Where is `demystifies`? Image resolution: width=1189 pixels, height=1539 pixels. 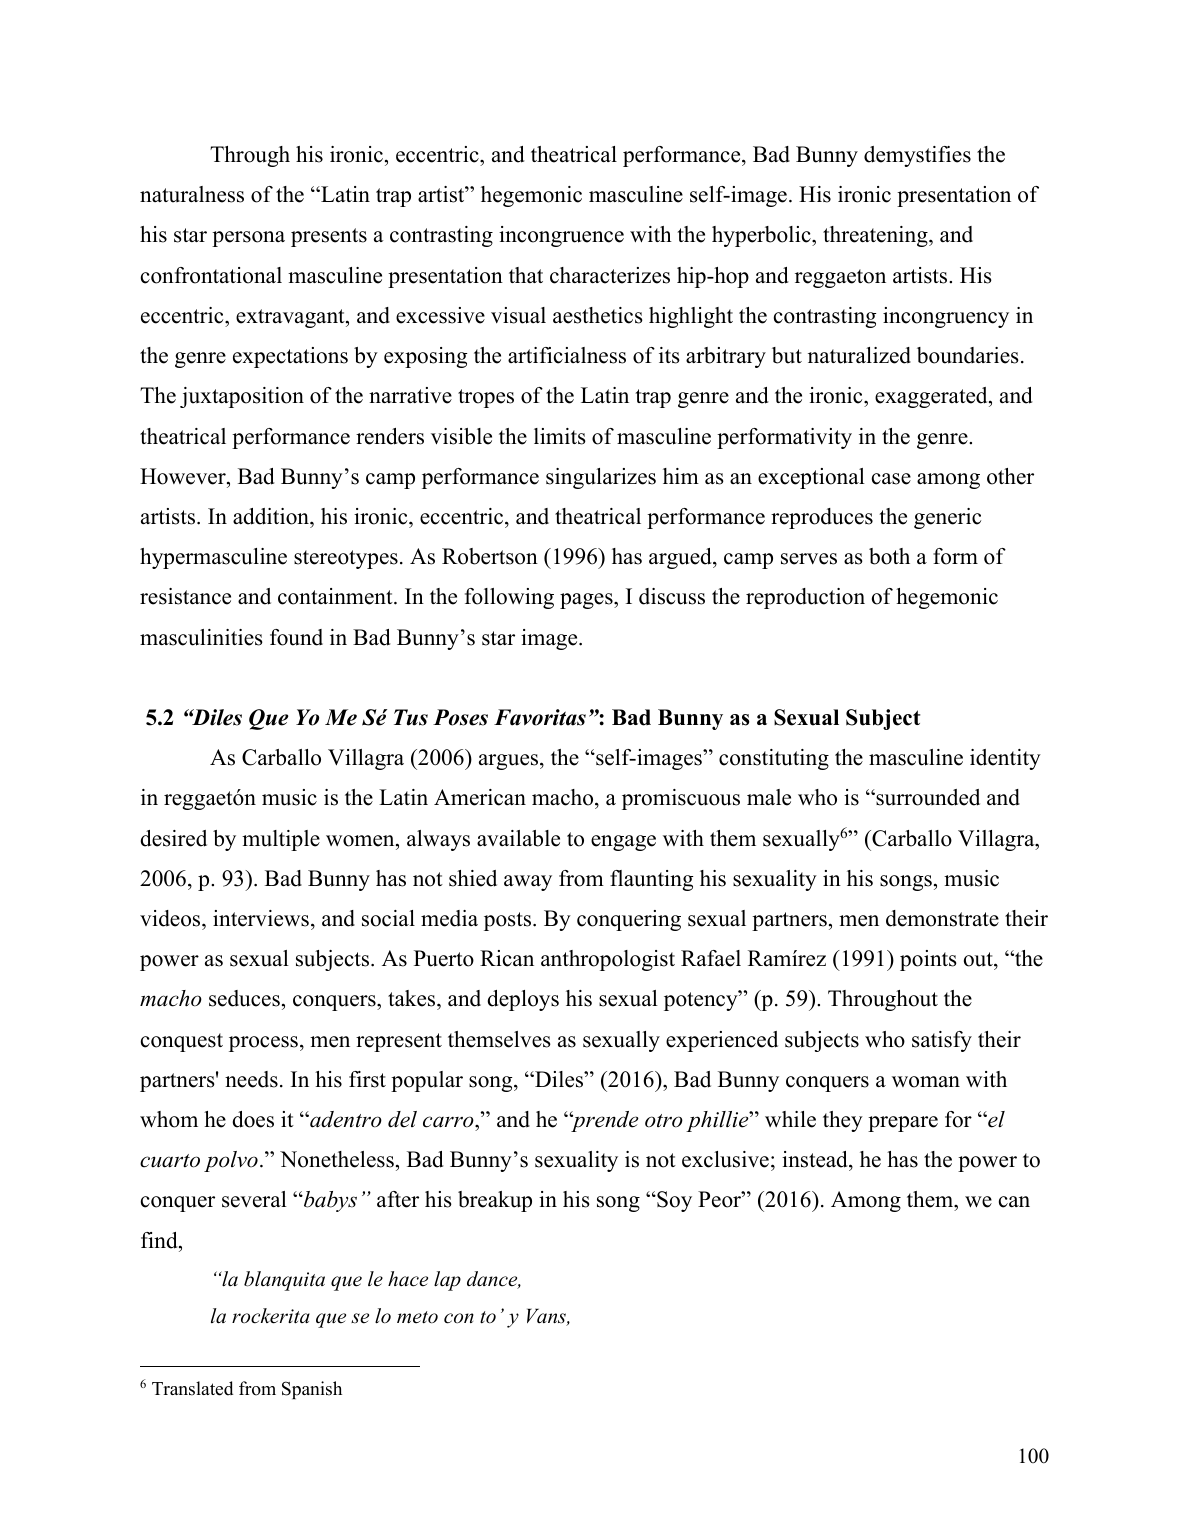 demystifies is located at coordinates (917, 156).
